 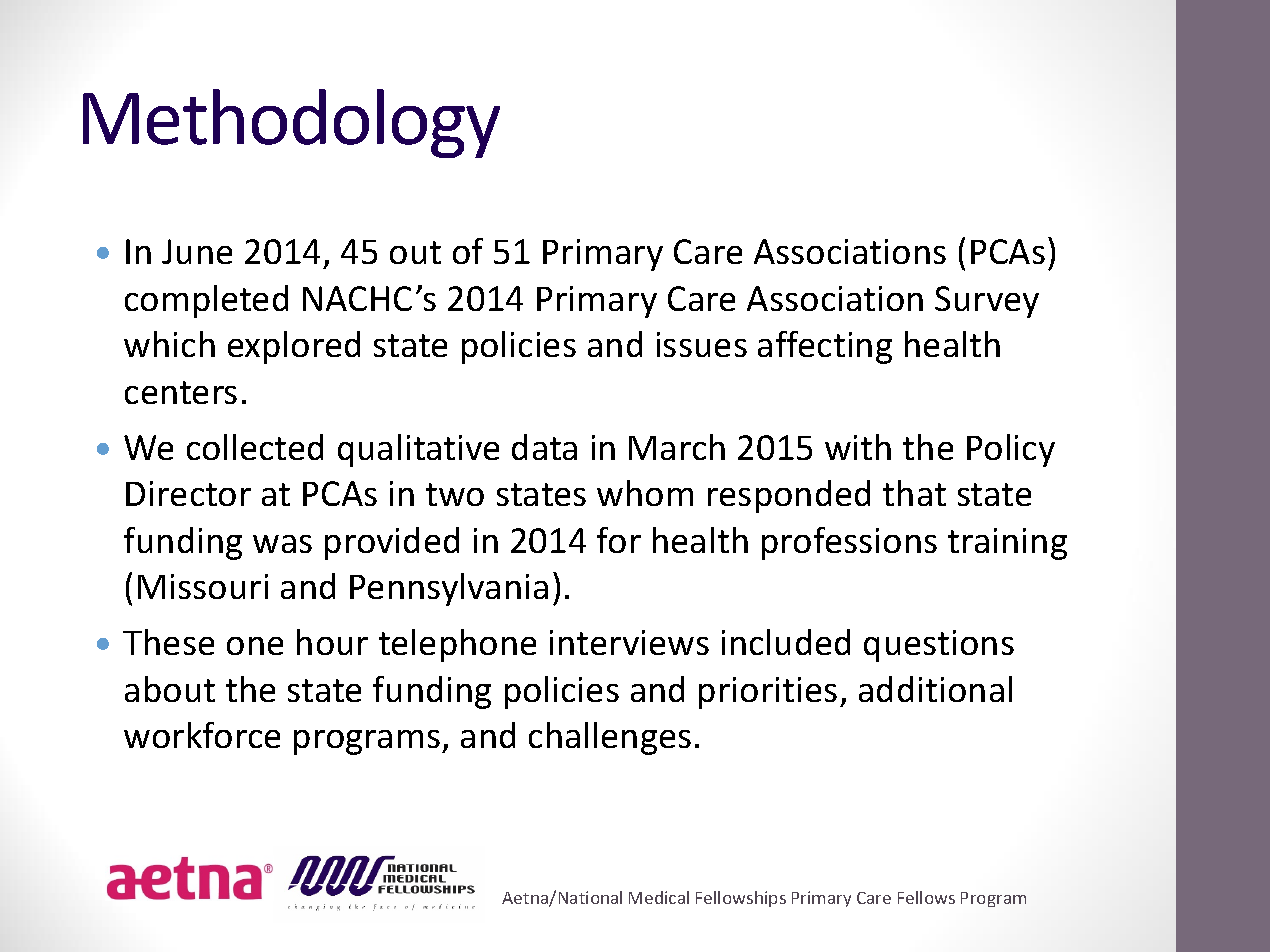 I want to click on Survey, so click(x=987, y=302).
